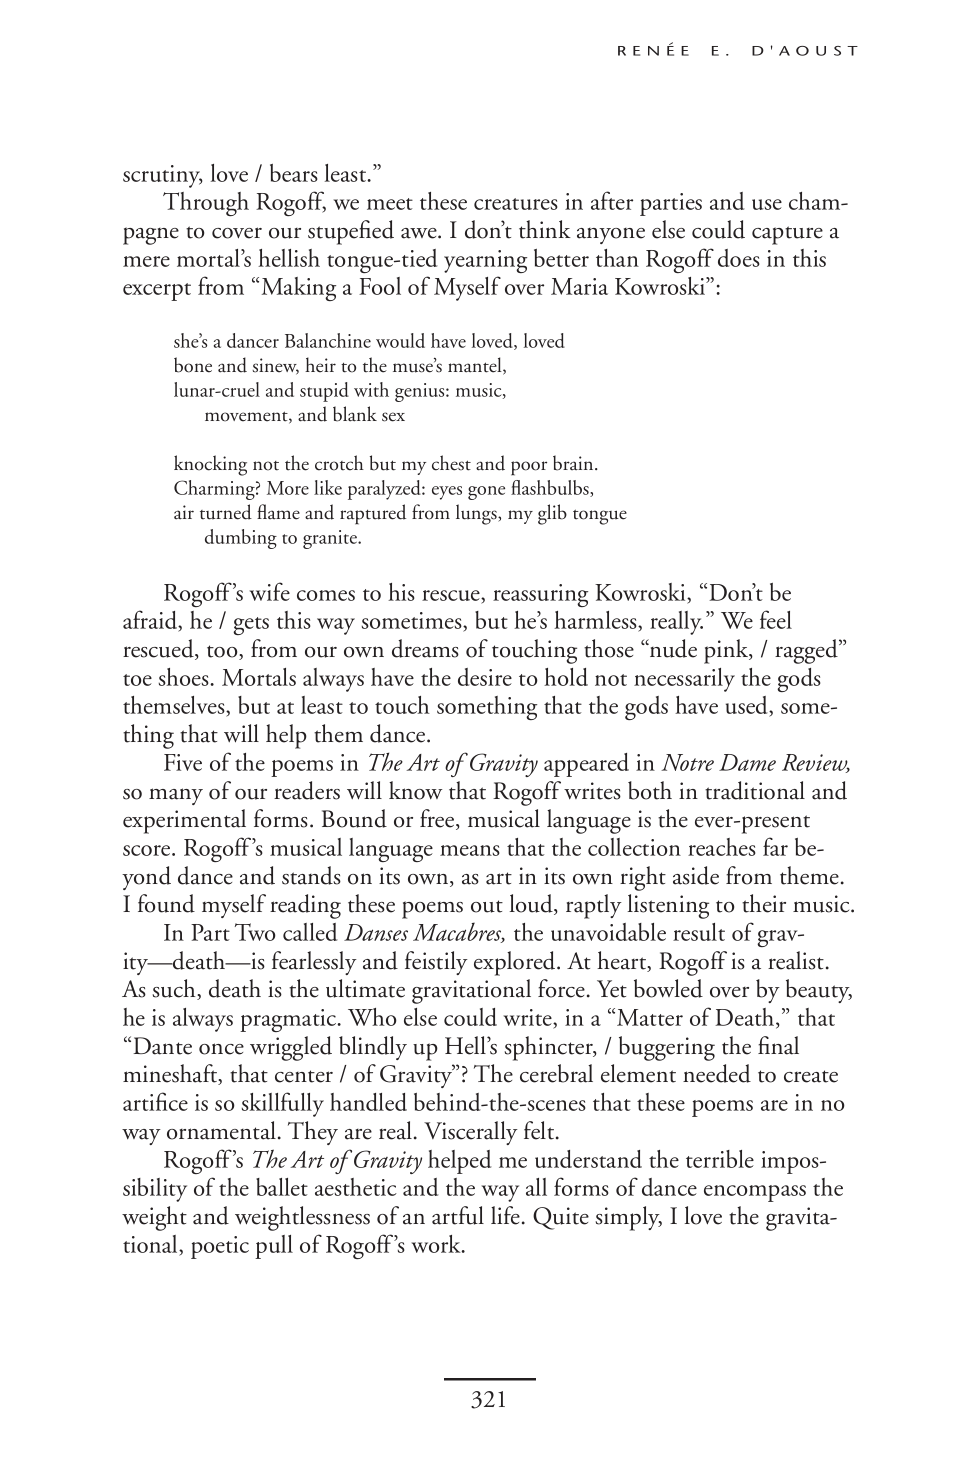 The image size is (980, 1470). I want to click on aside, so click(696, 875).
